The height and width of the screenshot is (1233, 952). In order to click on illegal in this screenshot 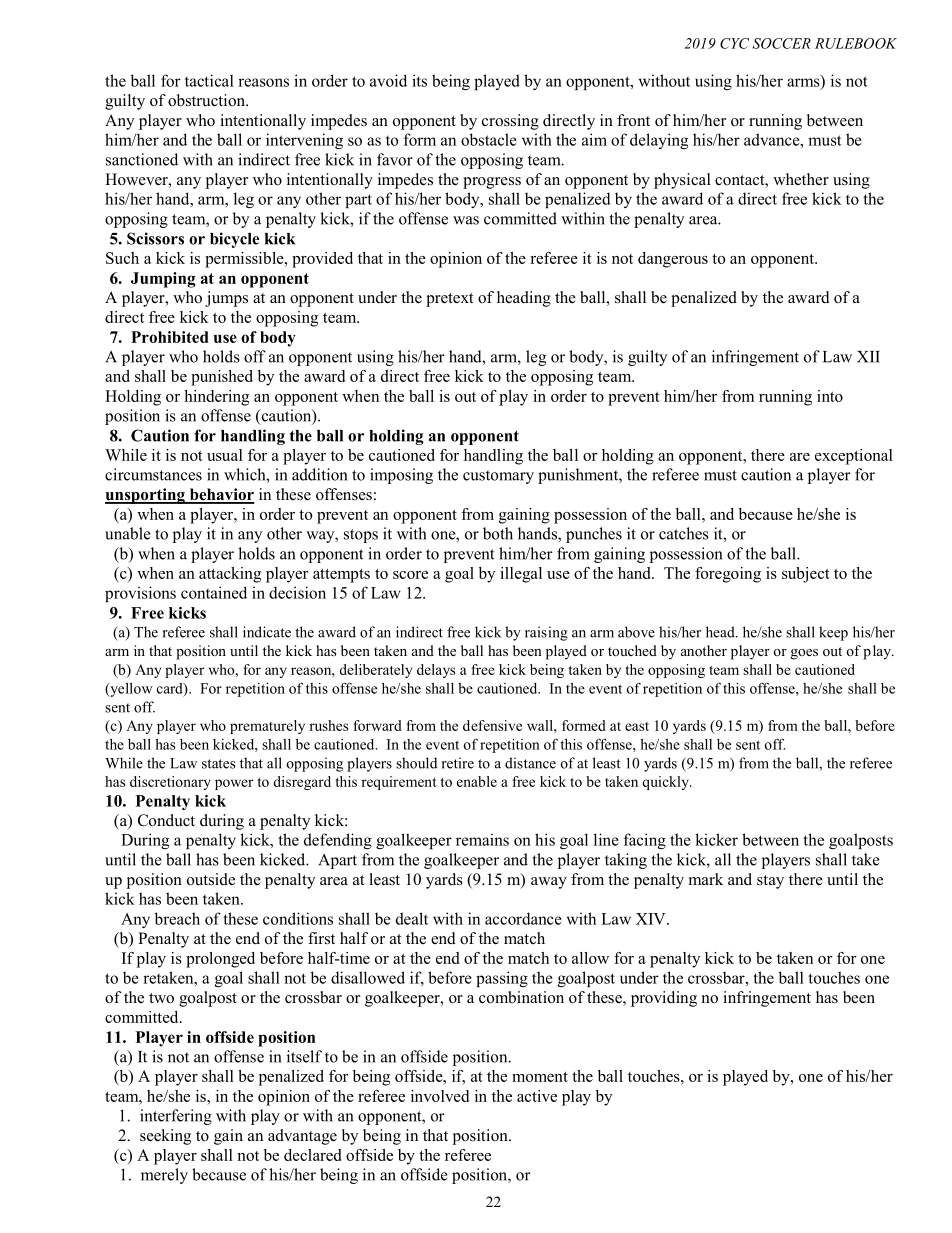, I will do `click(521, 575)`.
